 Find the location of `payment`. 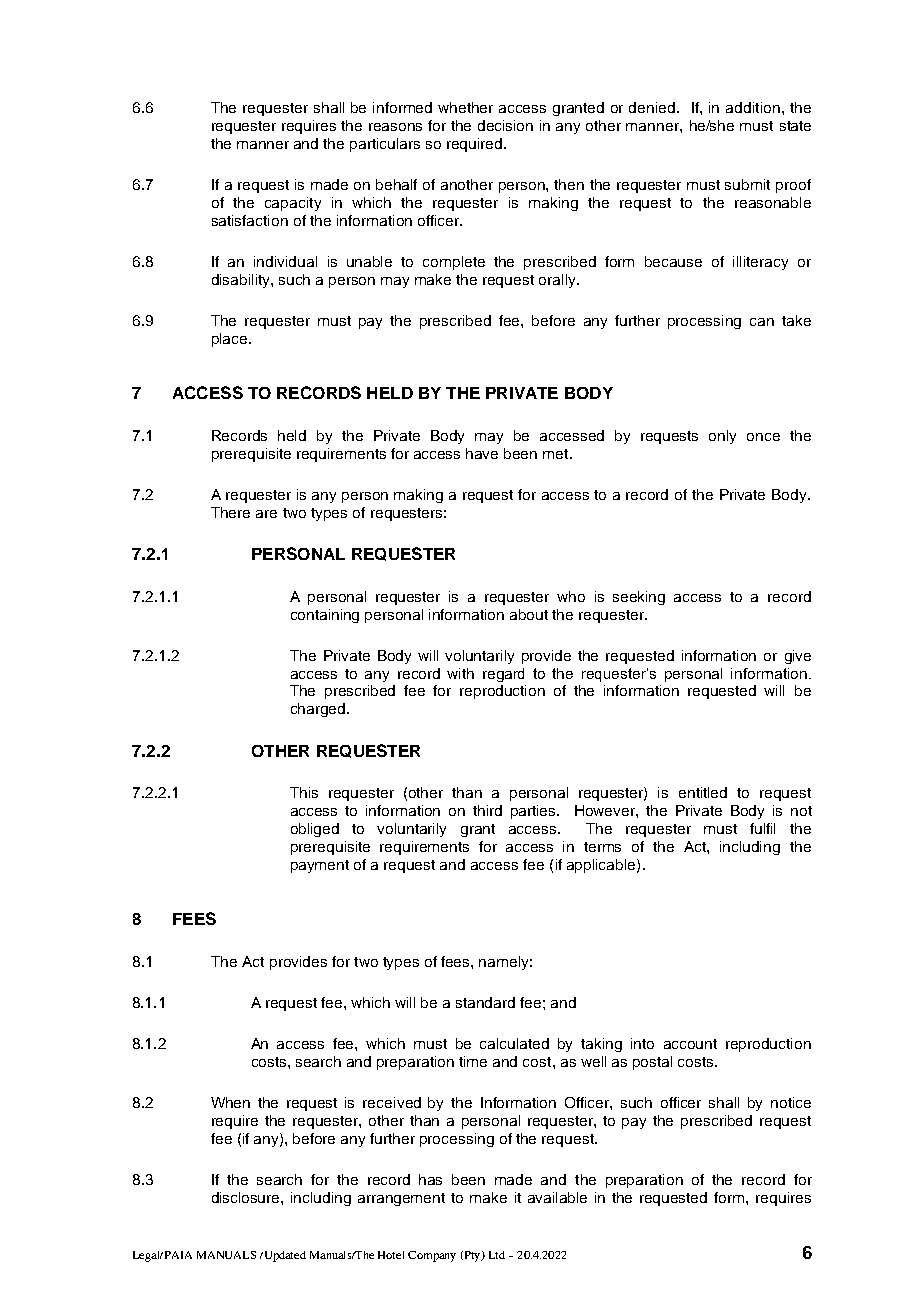

payment is located at coordinates (320, 866).
